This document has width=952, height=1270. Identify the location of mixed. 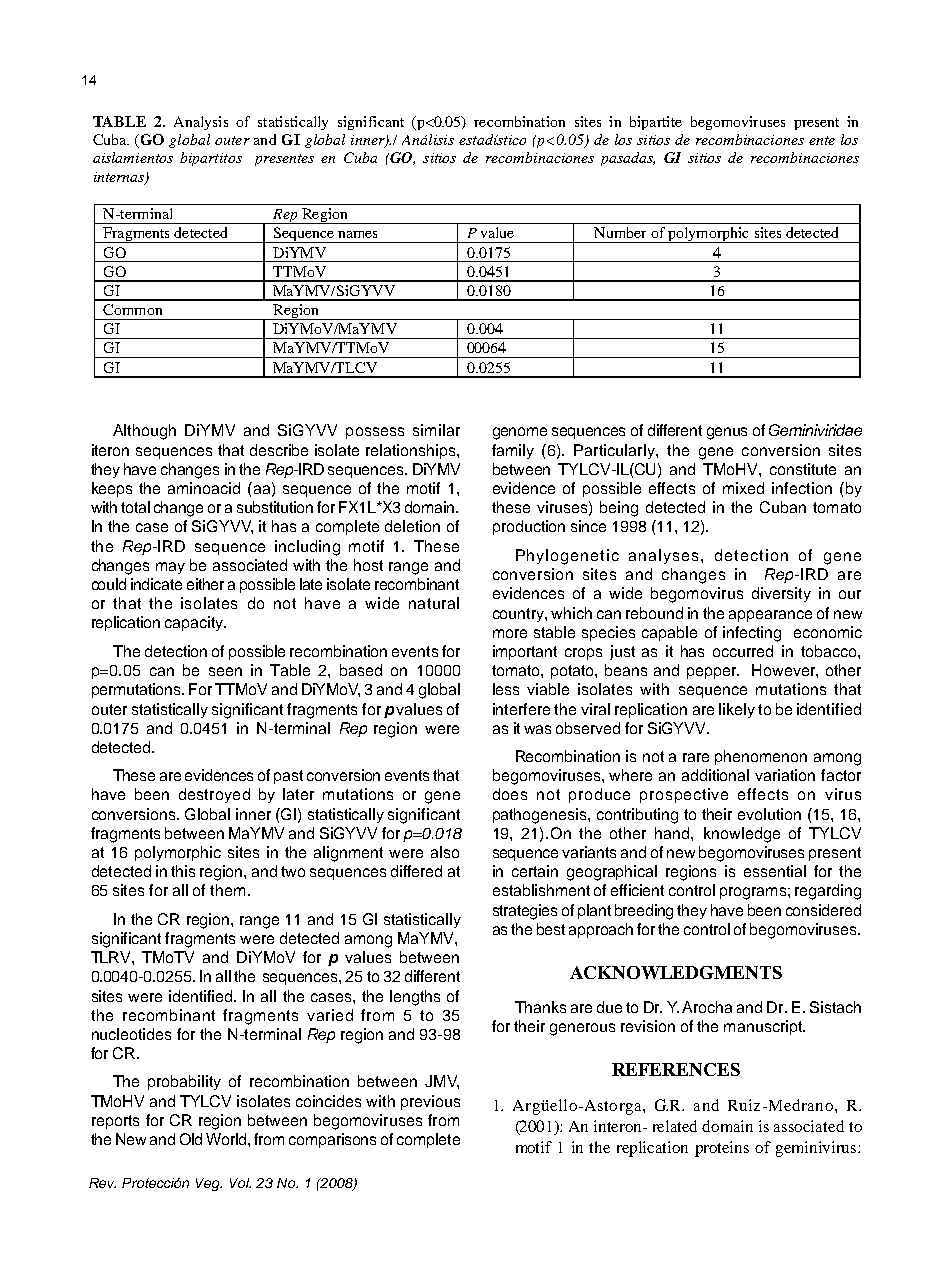
(743, 488).
